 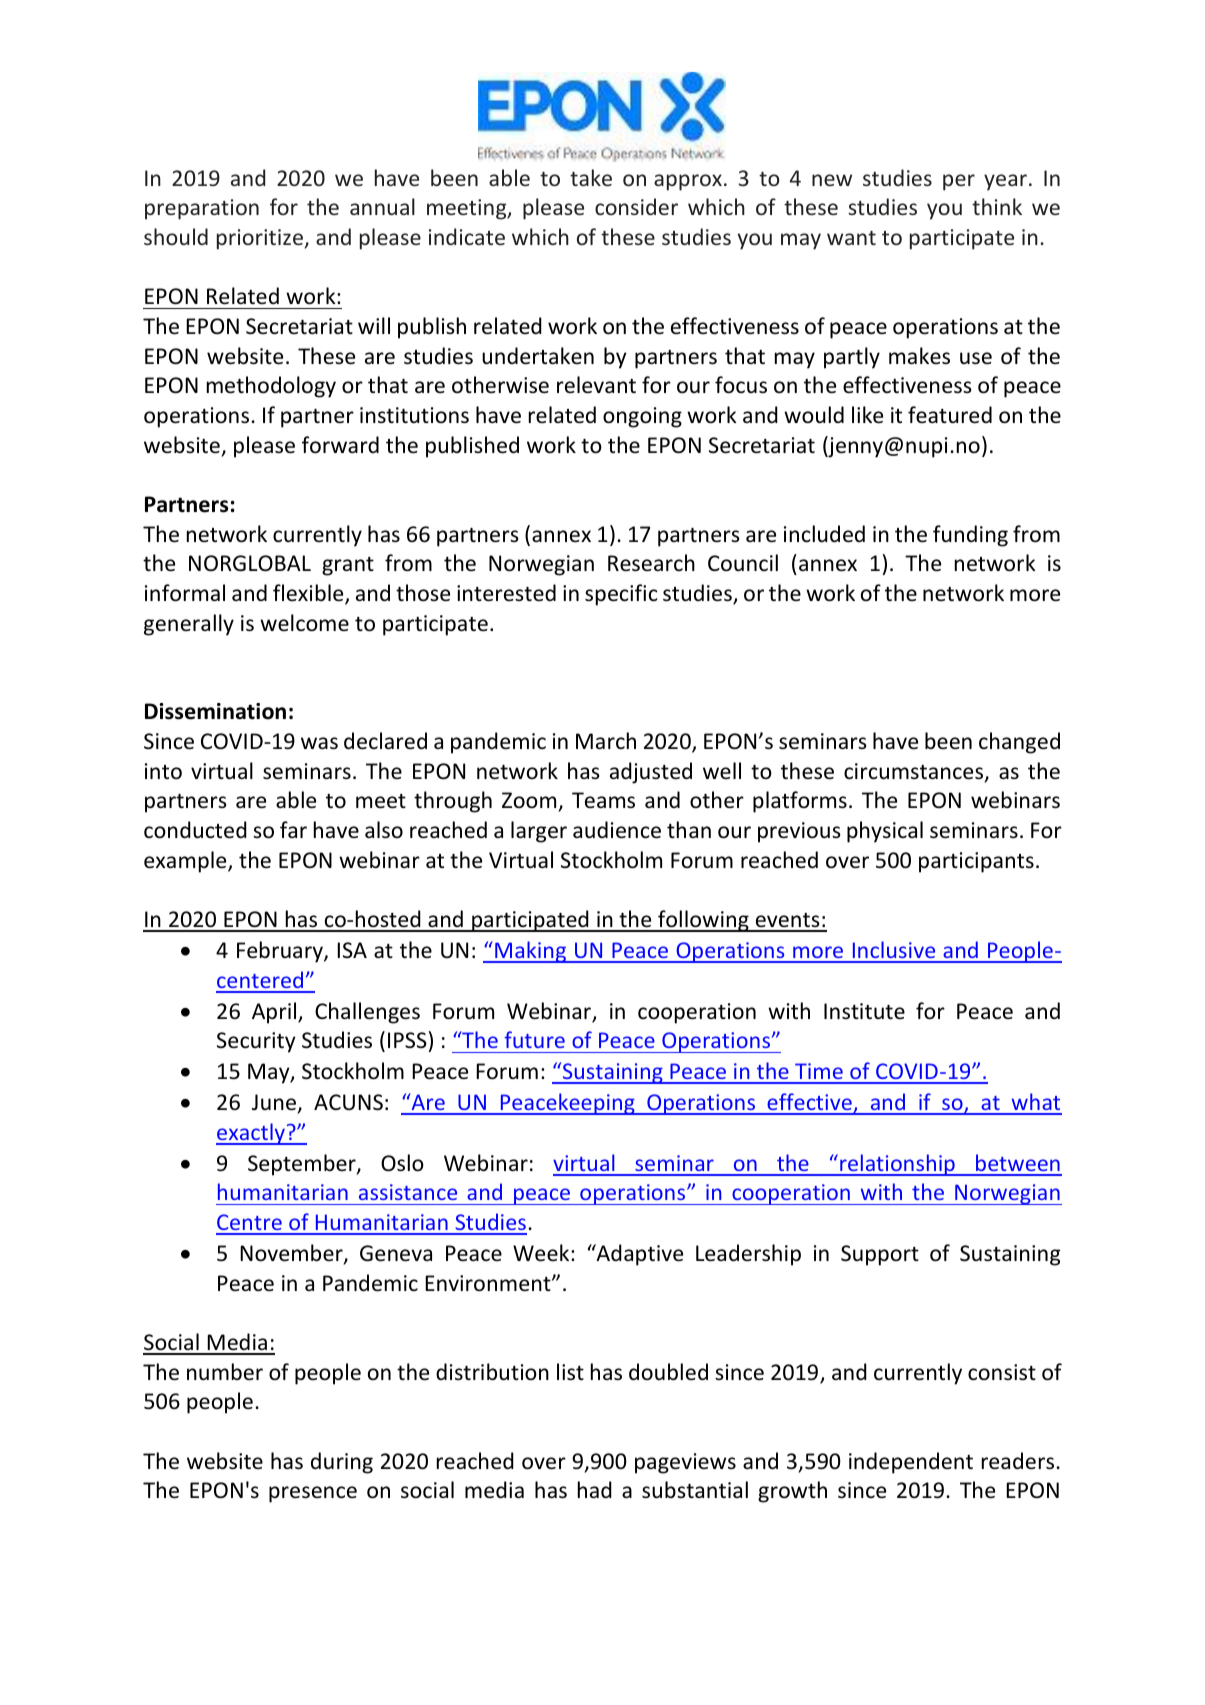 I want to click on specific, so click(x=621, y=595).
